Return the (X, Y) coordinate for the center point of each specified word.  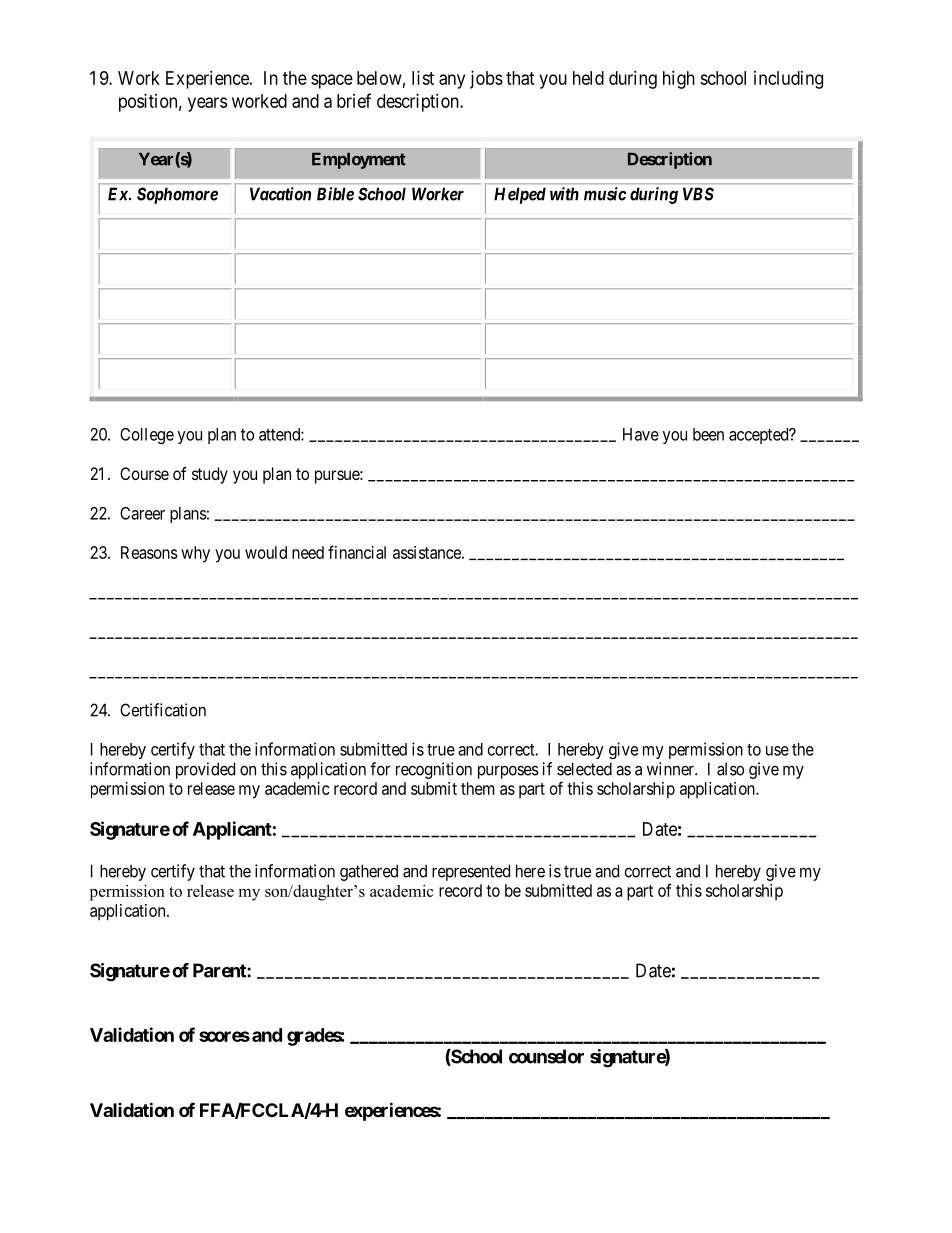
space (332, 81)
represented (471, 872)
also (730, 769)
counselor (546, 1056)
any (452, 81)
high (679, 80)
